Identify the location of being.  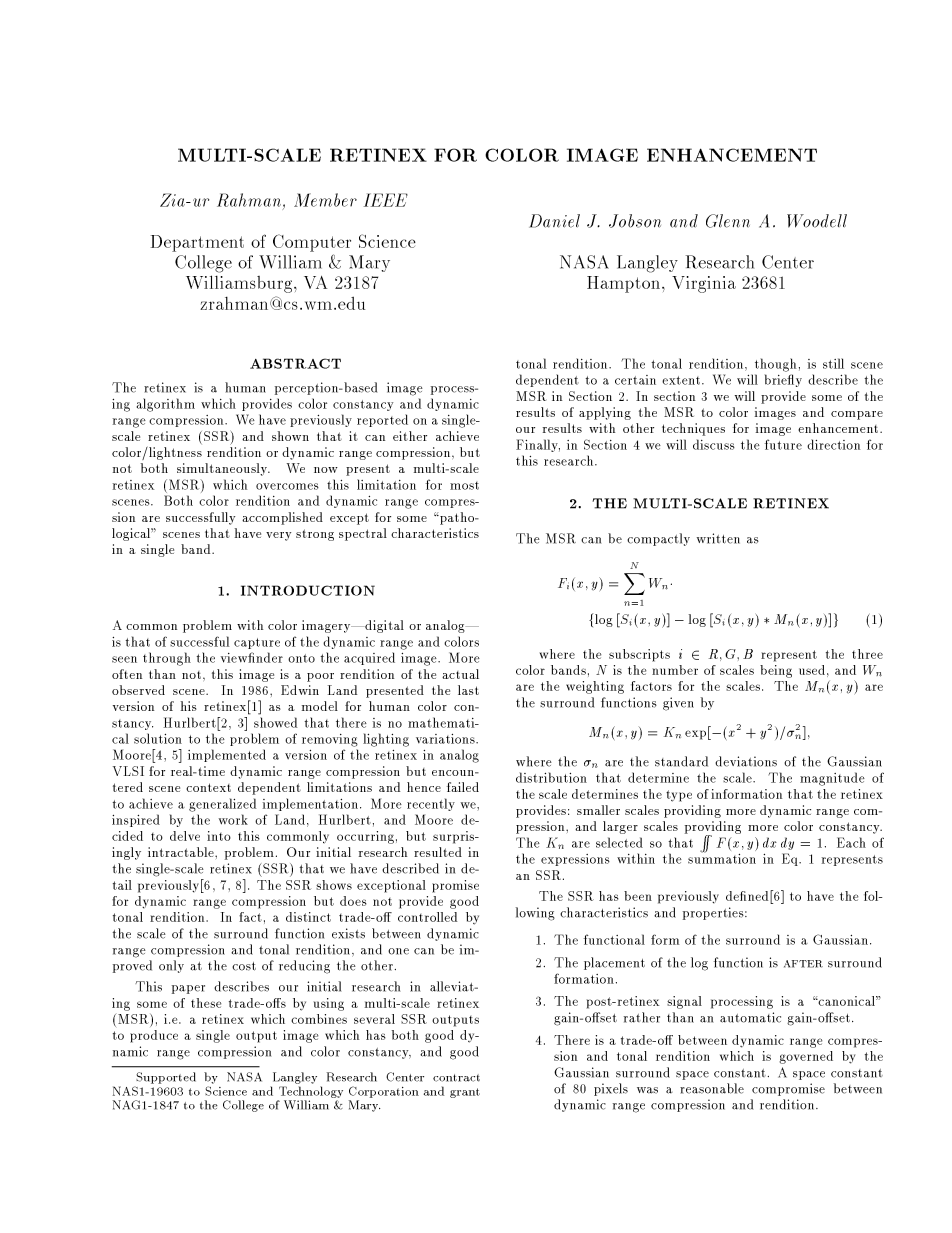
(776, 671).
